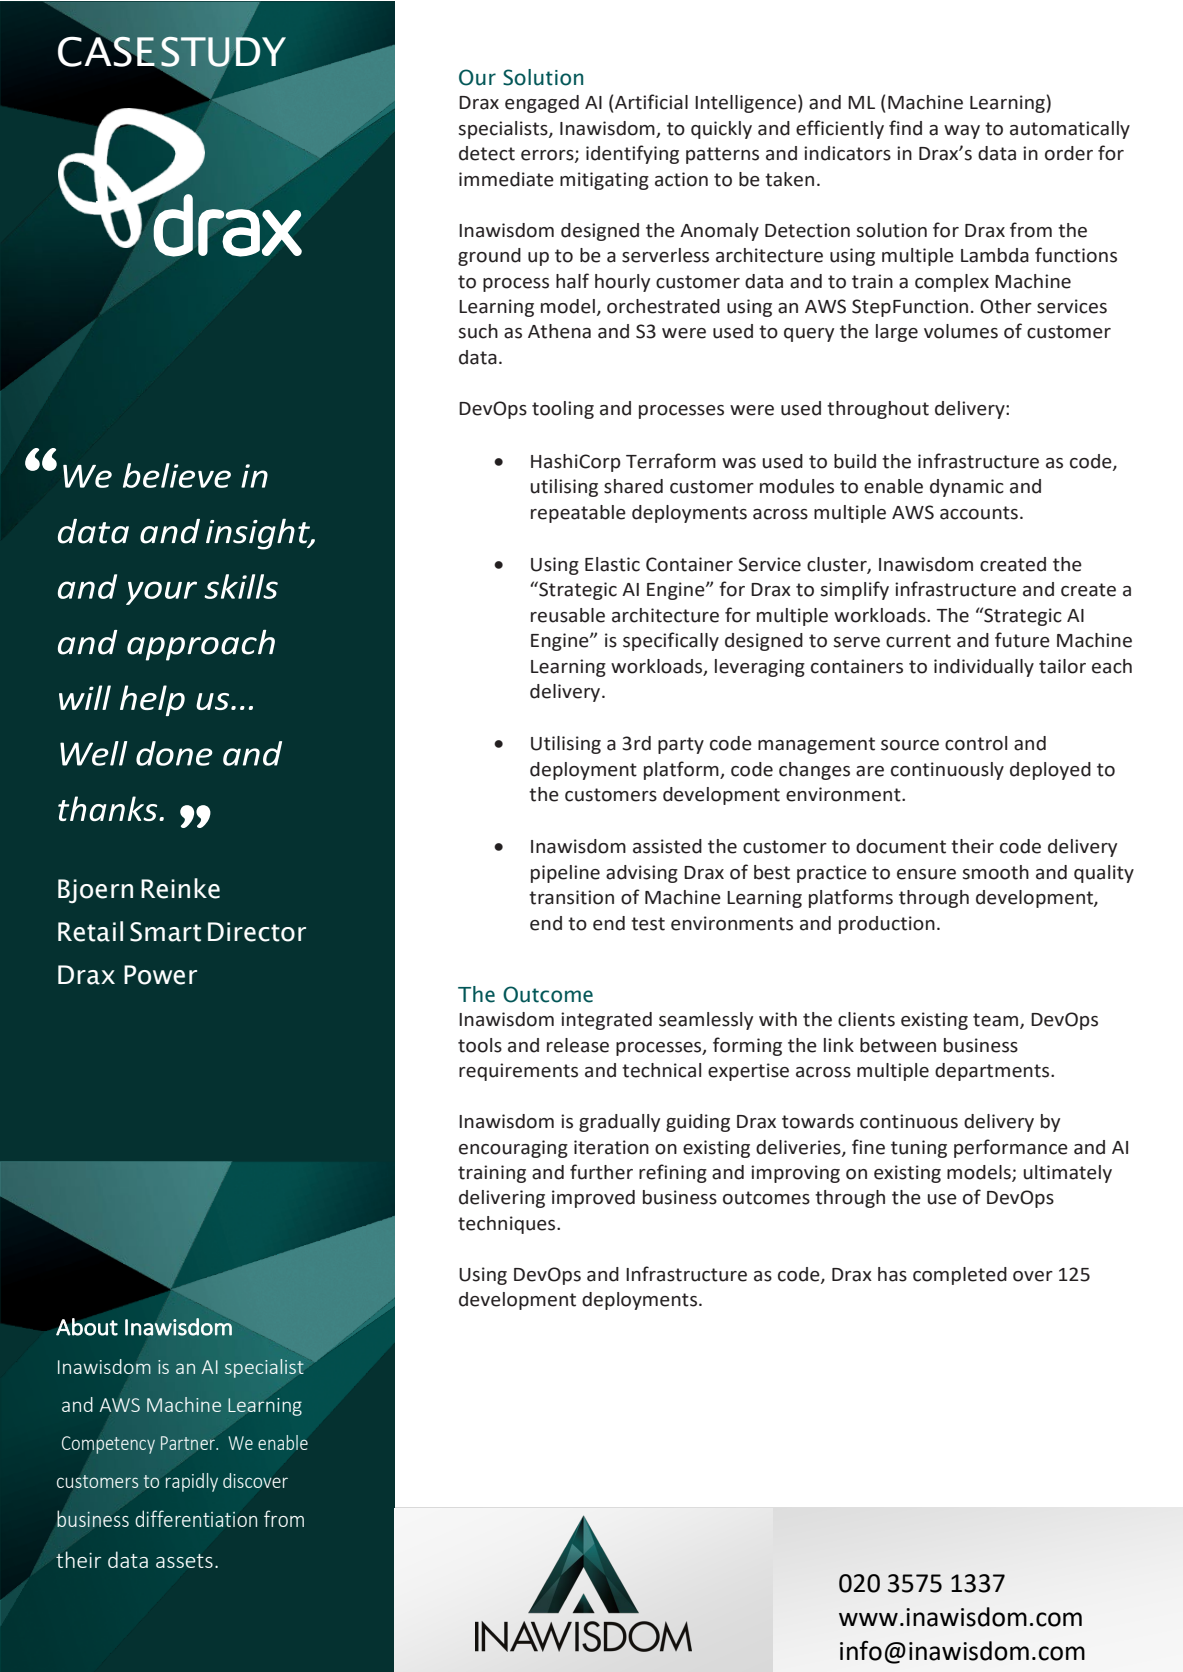 The height and width of the screenshot is (1672, 1183). What do you see at coordinates (565, 874) in the screenshot?
I see `pipeline` at bounding box center [565, 874].
